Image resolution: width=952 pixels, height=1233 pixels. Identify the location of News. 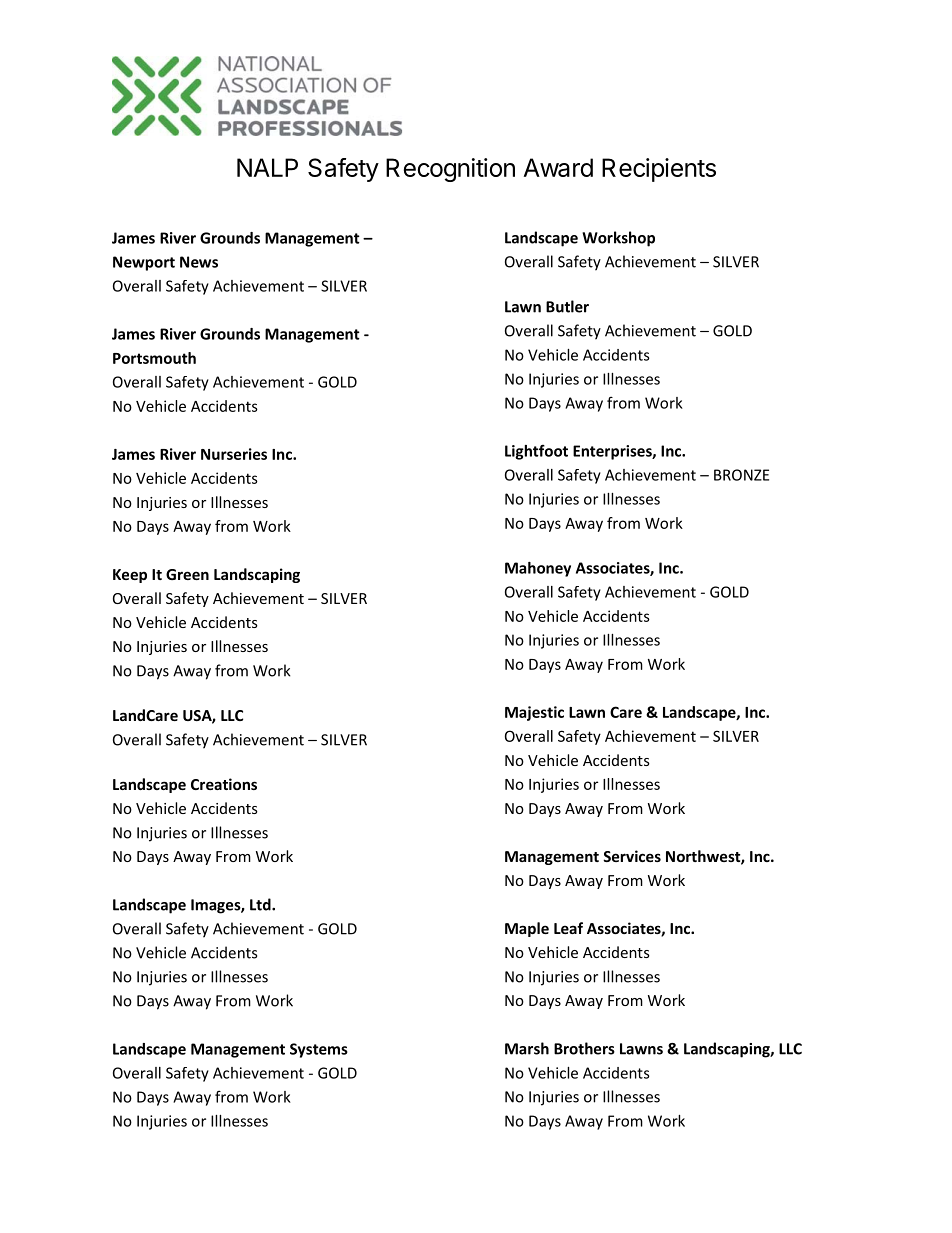
(199, 262).
